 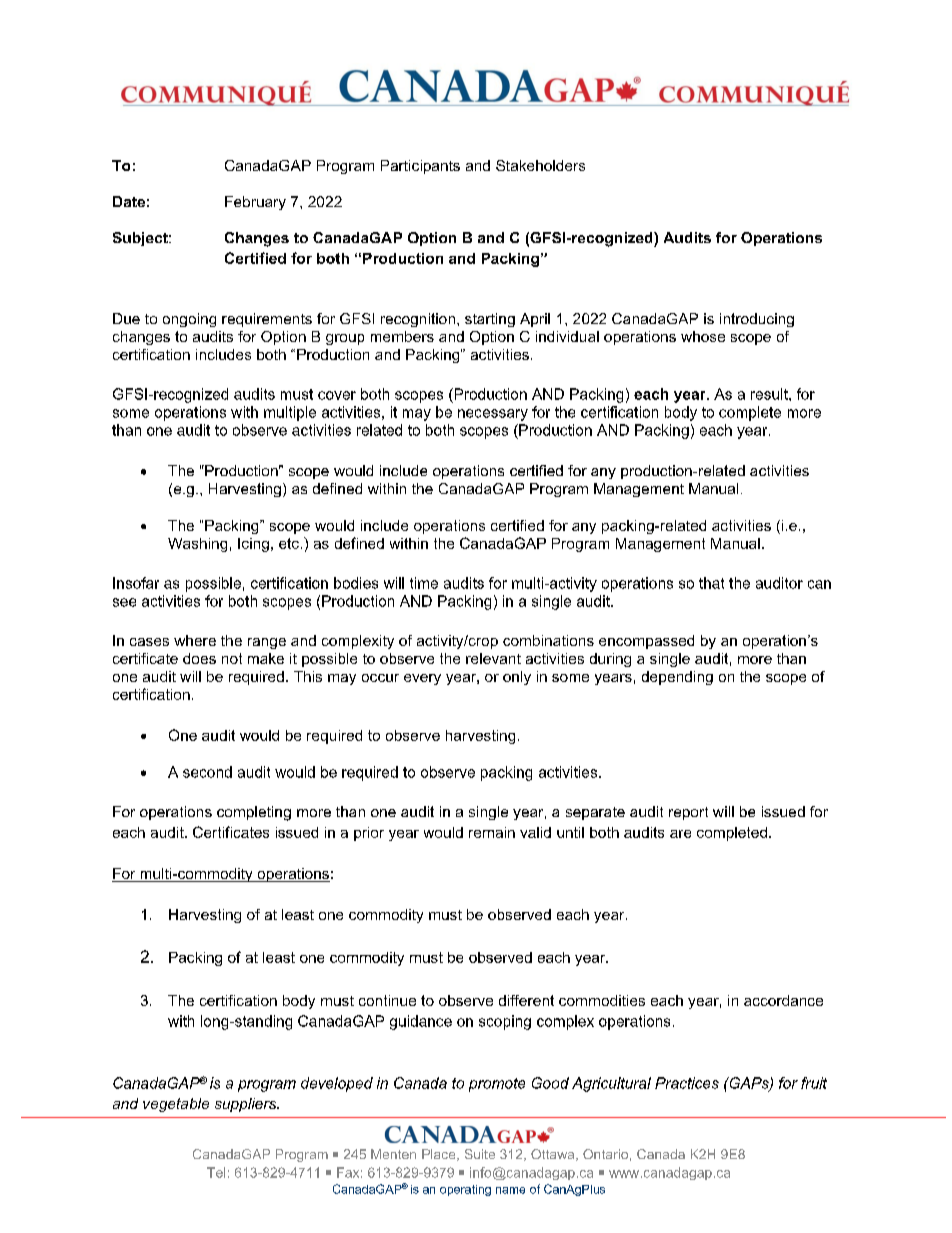 I want to click on completing, so click(x=254, y=813).
